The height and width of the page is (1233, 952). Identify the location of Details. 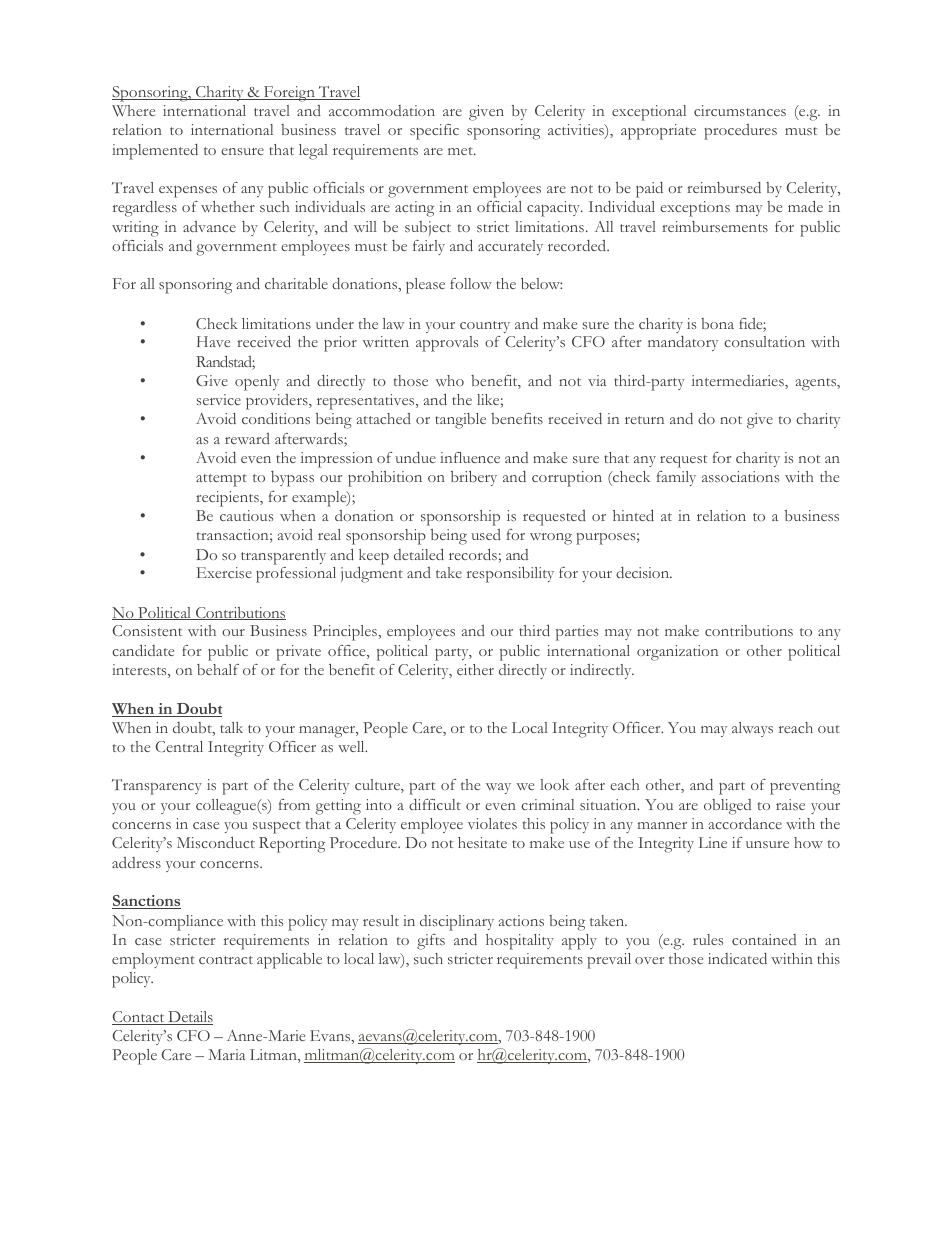
(189, 1018).
